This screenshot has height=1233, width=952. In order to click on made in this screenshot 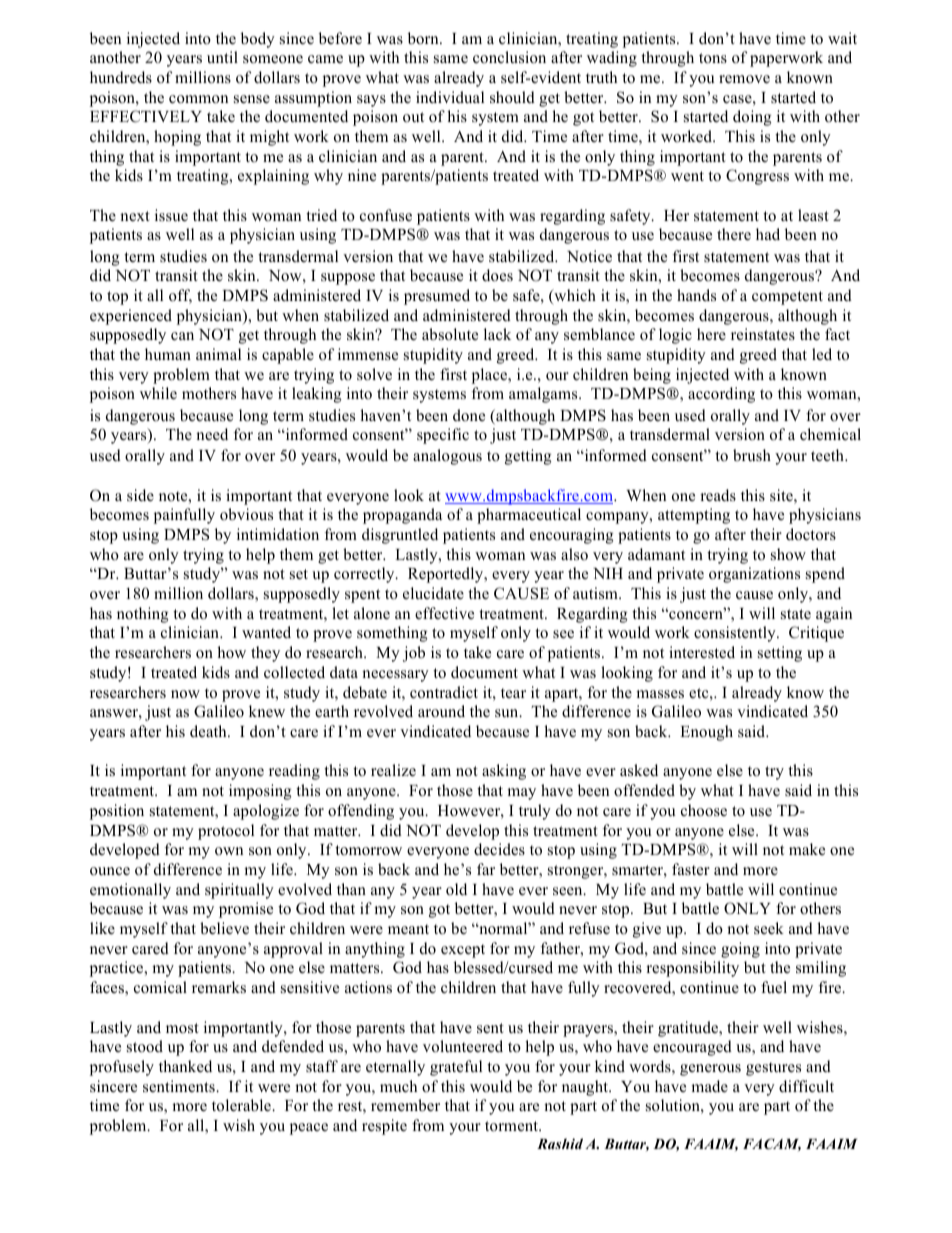, I will do `click(709, 1086)`.
